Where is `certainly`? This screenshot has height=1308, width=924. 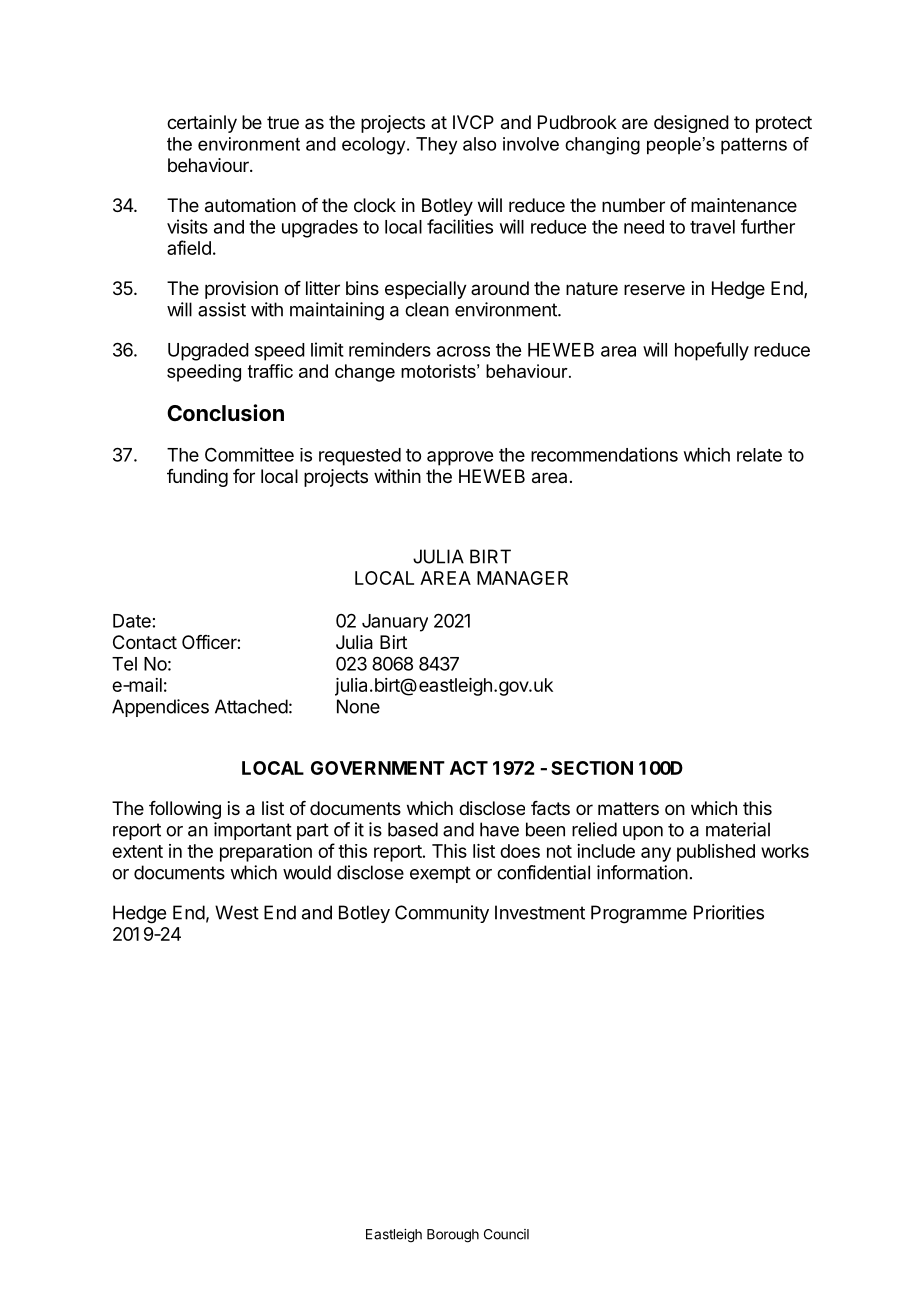
certainly is located at coordinates (202, 124).
